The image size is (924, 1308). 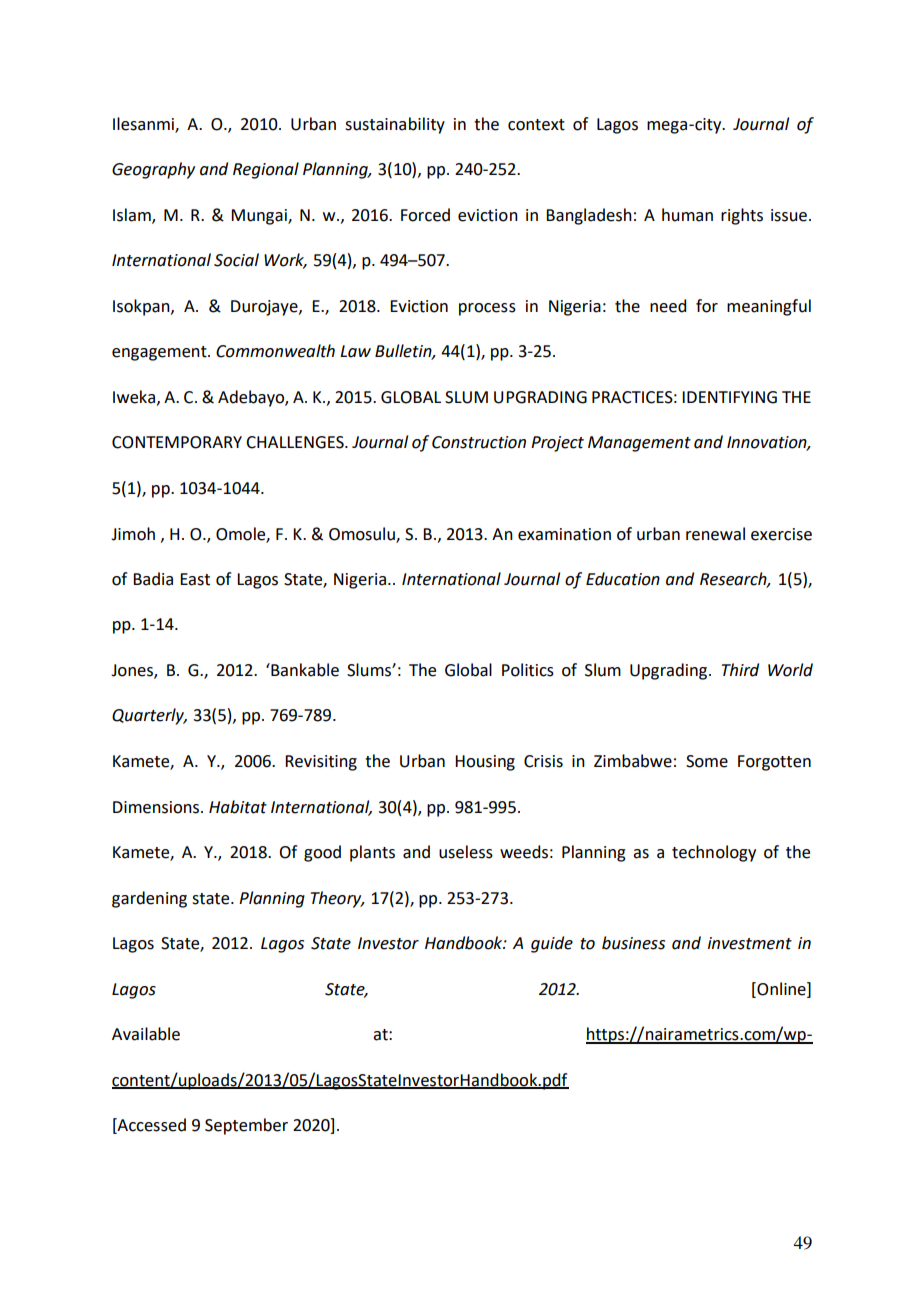 I want to click on investment, so click(x=750, y=943).
